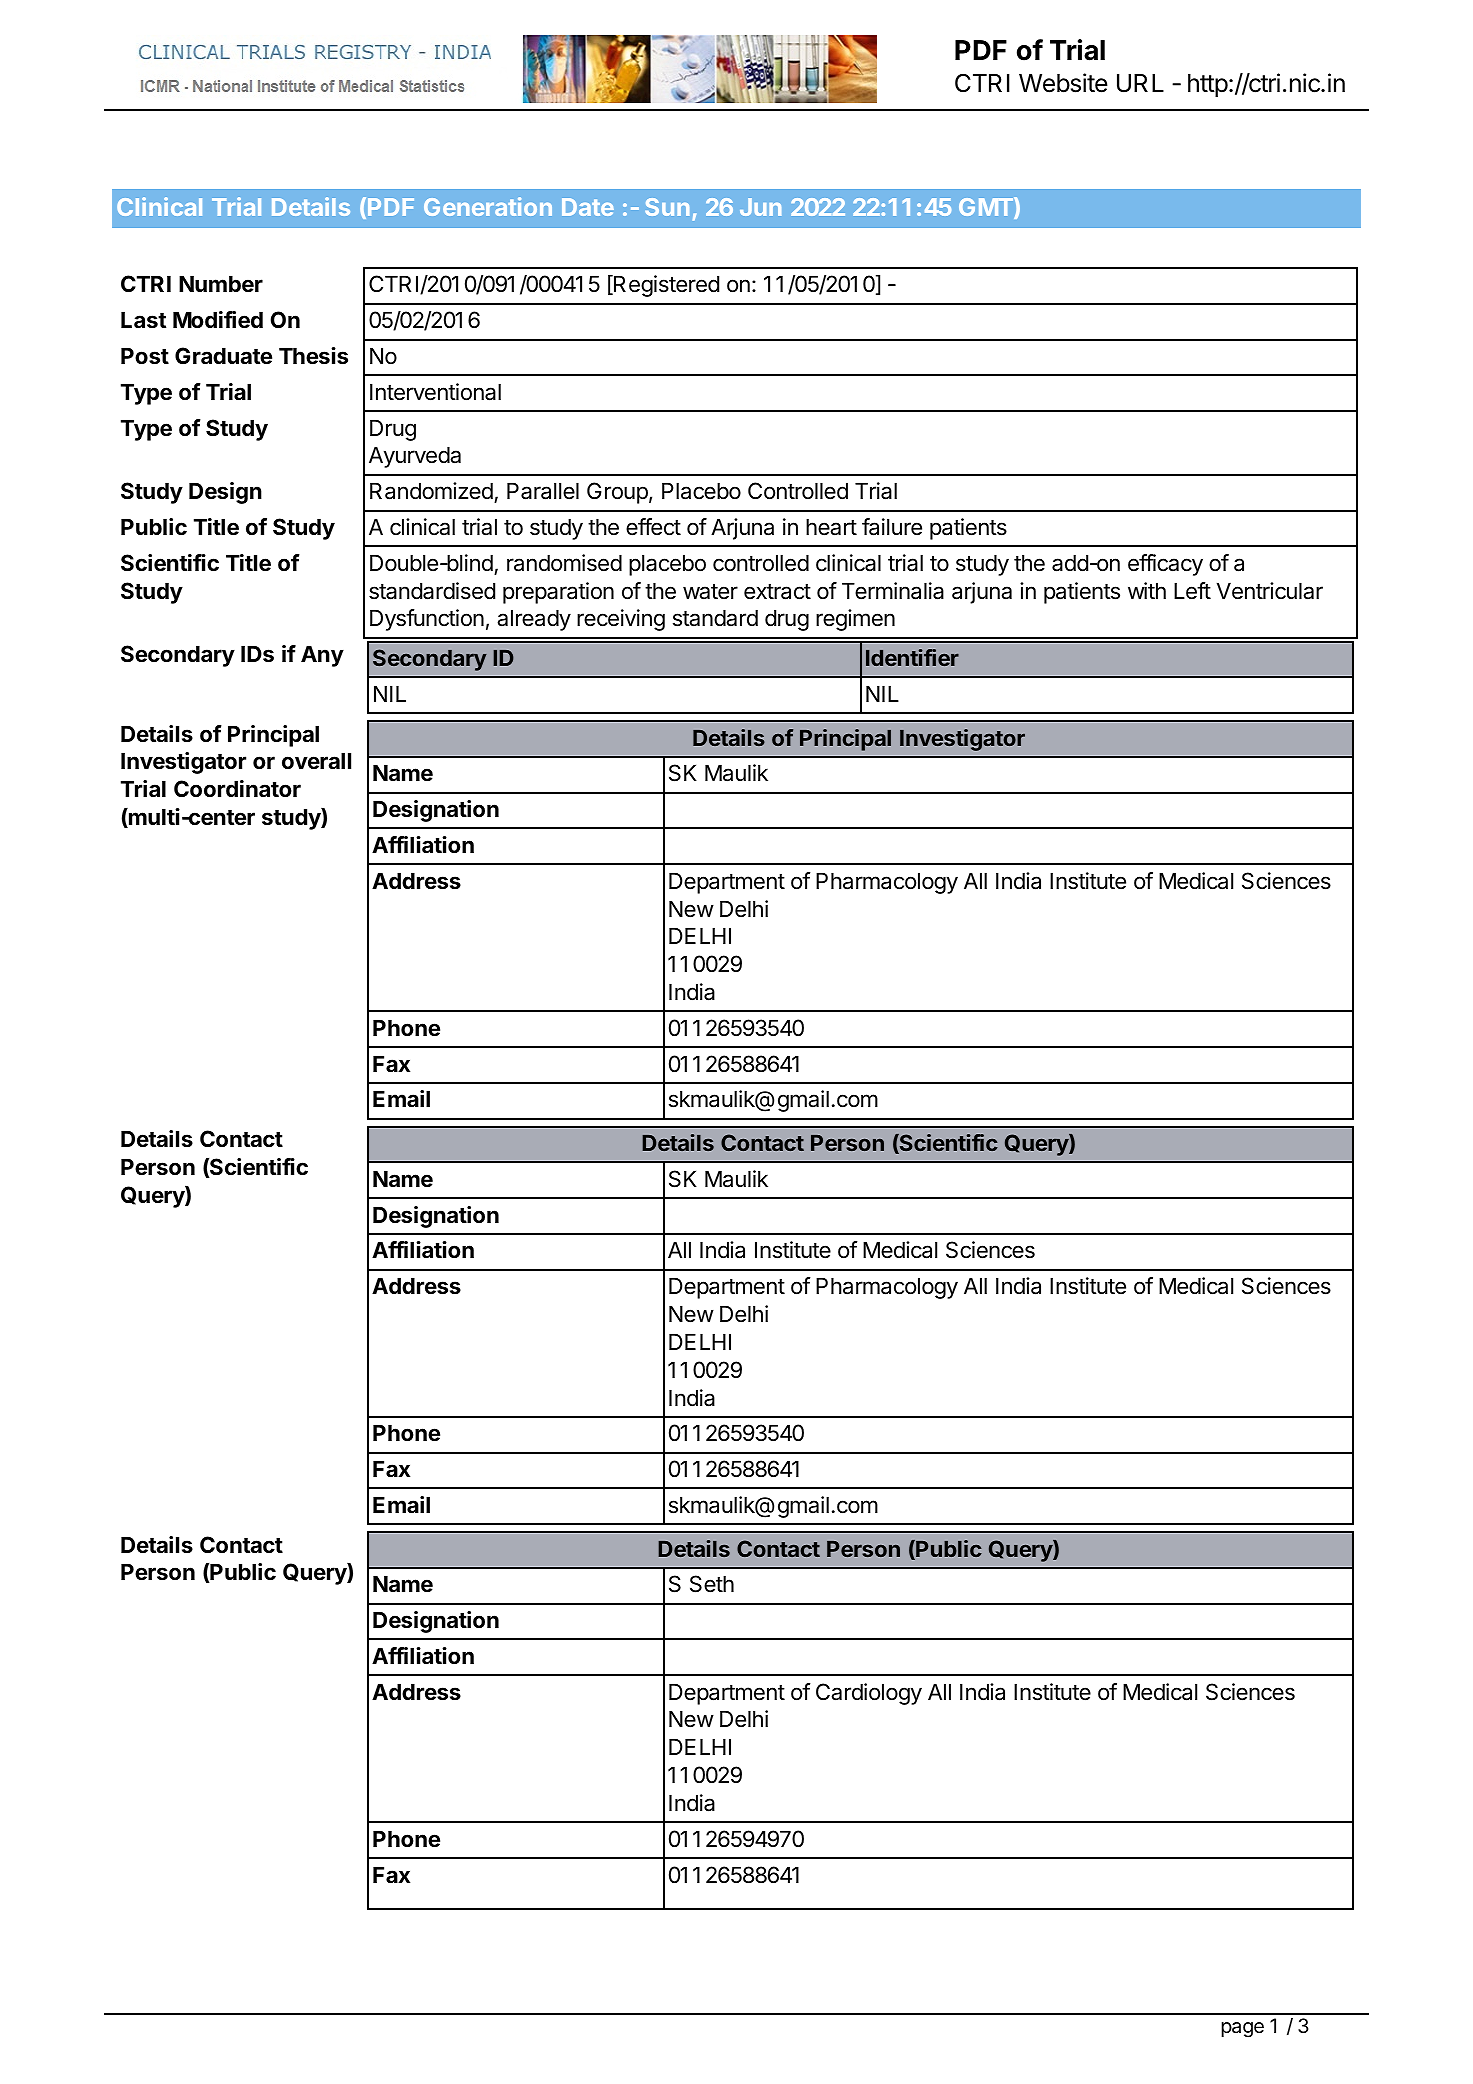  What do you see at coordinates (912, 657) in the screenshot?
I see `Identifier` at bounding box center [912, 657].
